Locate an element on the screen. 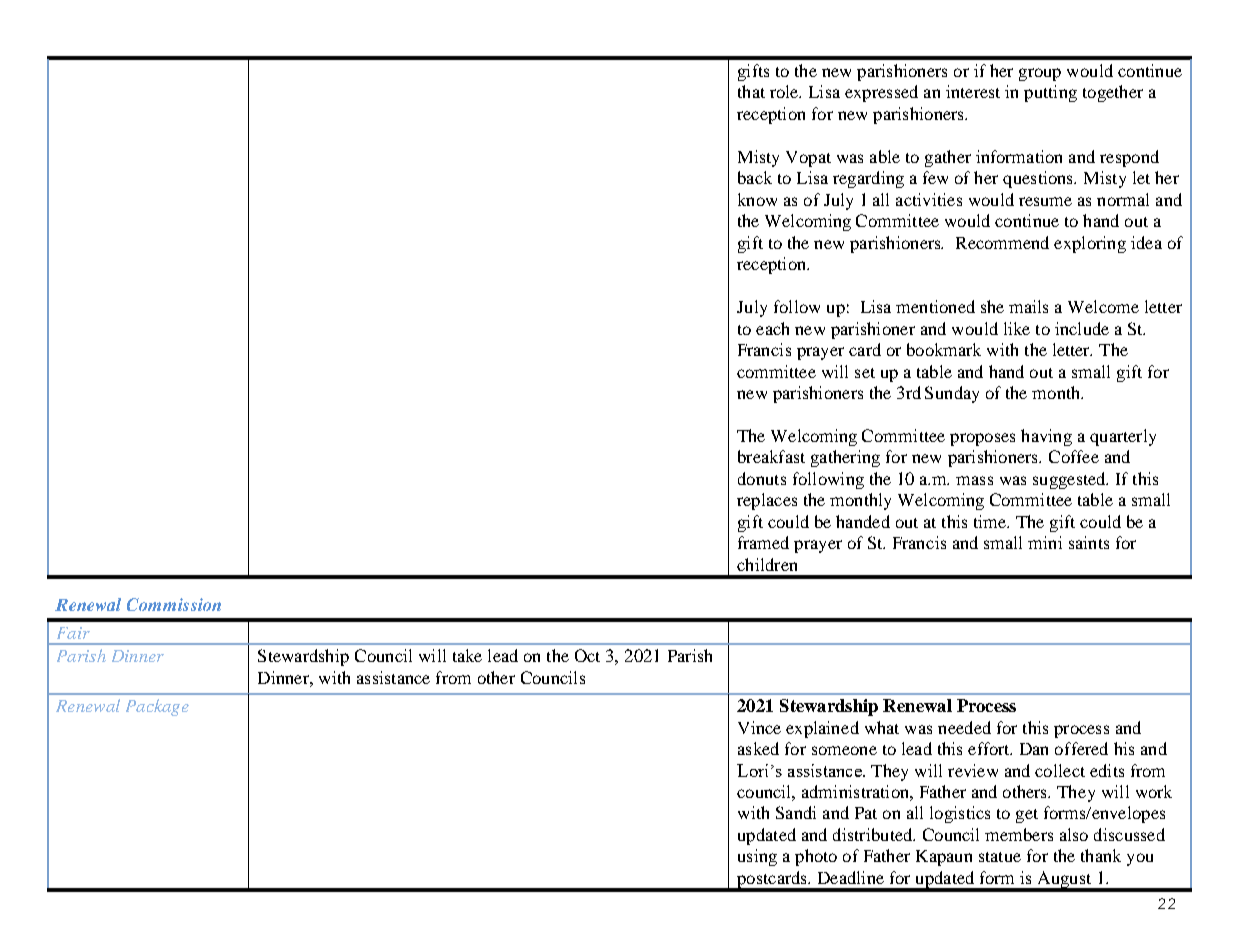 The width and height of the screenshot is (1233, 952). Package is located at coordinates (157, 707).
